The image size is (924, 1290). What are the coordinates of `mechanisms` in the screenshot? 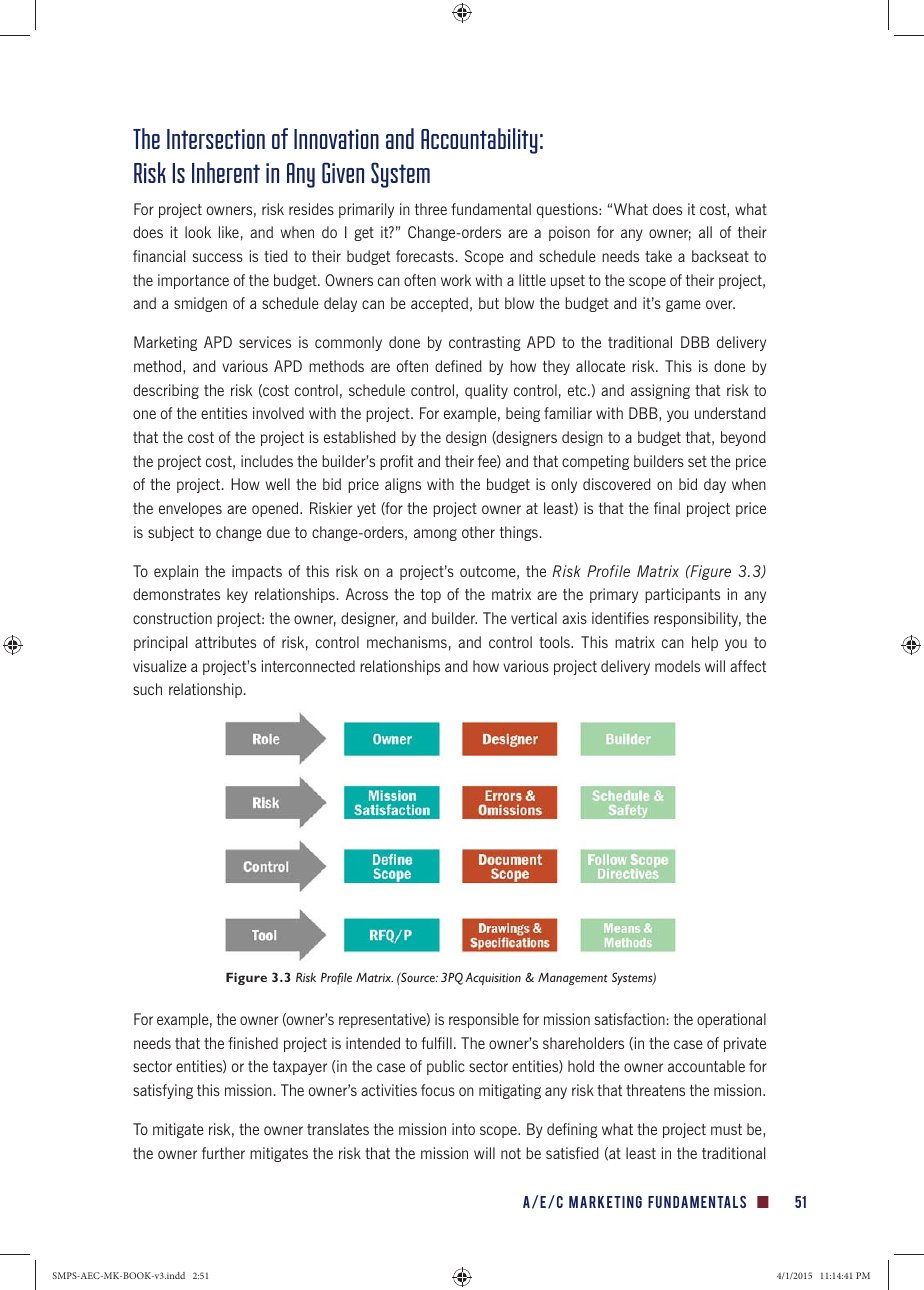 It's located at (407, 642).
